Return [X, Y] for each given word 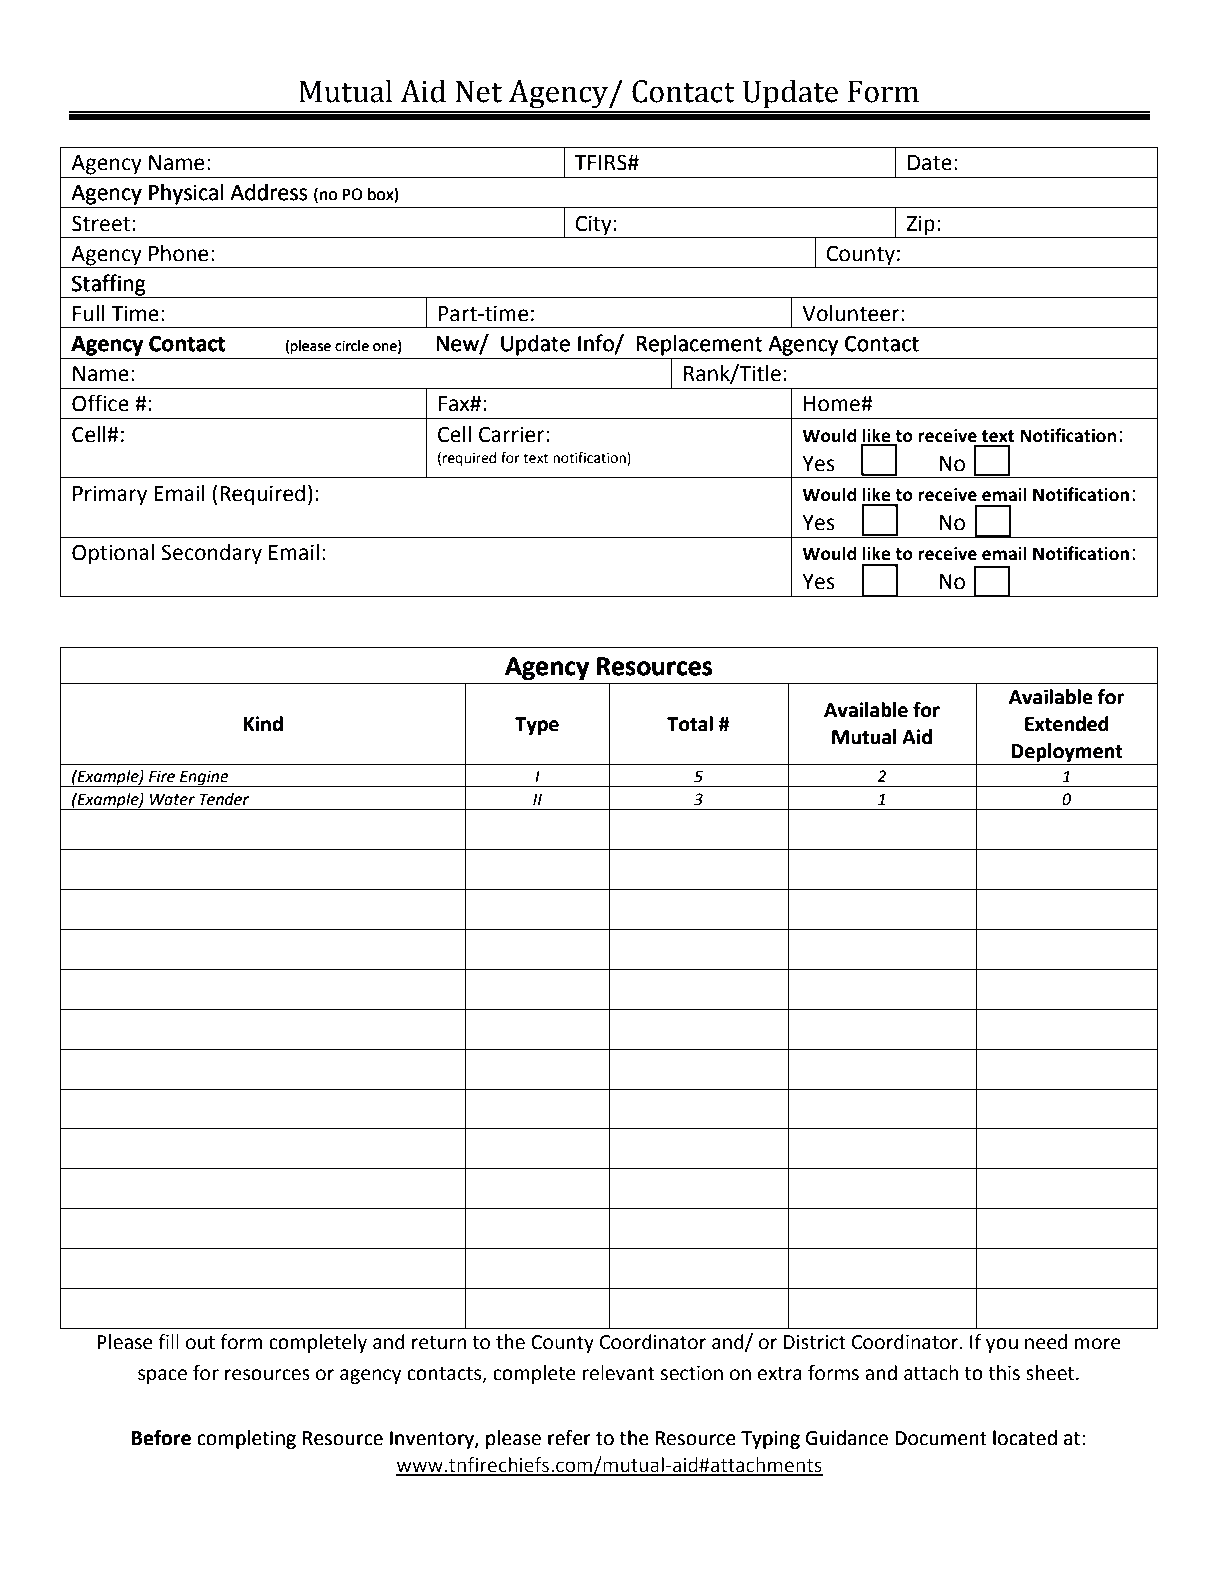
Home [833, 404]
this [1004, 1373]
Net [478, 91]
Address [268, 192]
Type [537, 726]
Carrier [513, 434]
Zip [921, 225]
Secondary [211, 554]
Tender [224, 799]
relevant [619, 1373]
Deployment [1067, 752]
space [162, 1376]
